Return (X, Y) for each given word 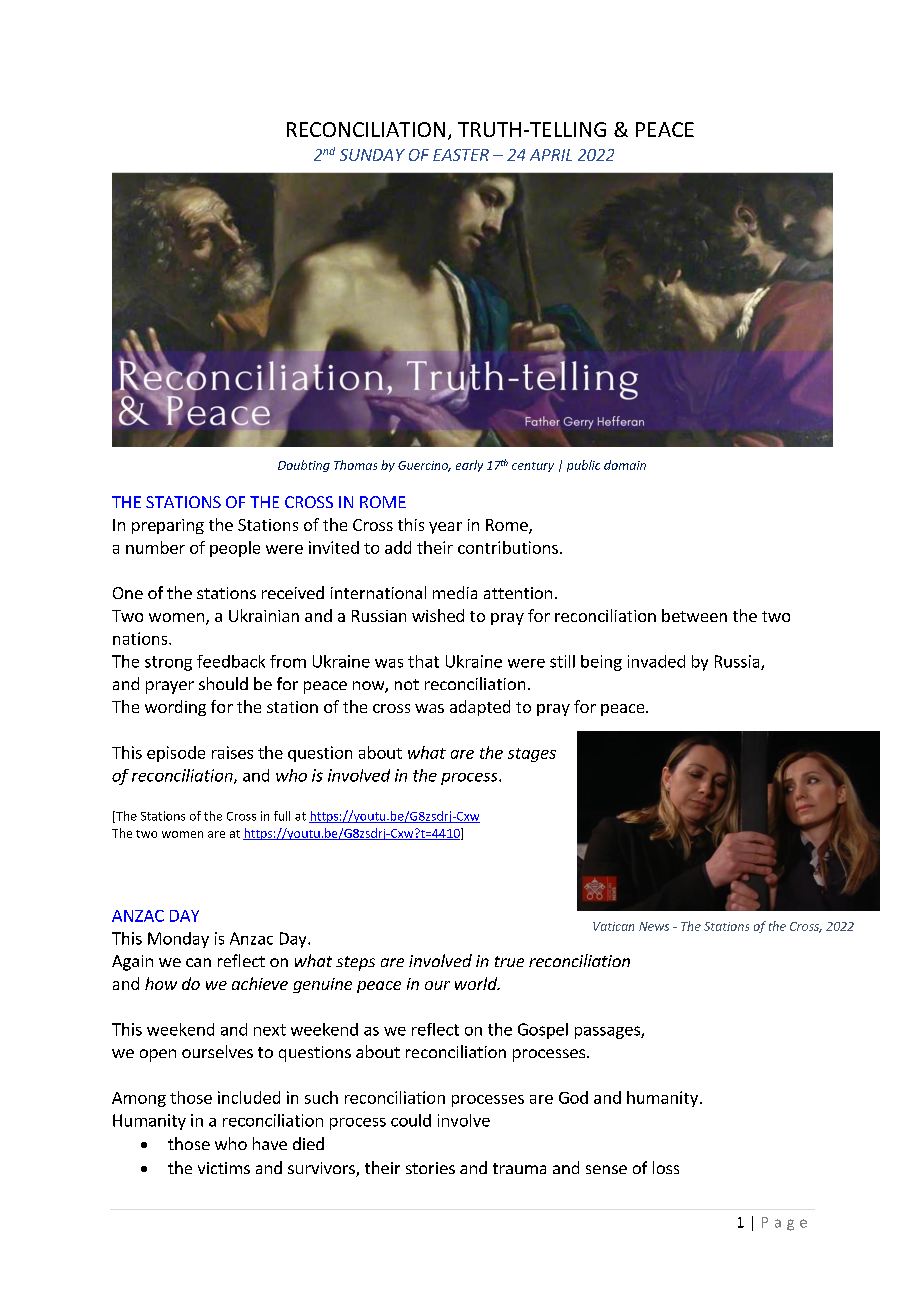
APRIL (551, 155)
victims (224, 1168)
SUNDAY (372, 155)
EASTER (461, 155)
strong (168, 663)
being (601, 663)
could (411, 1120)
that (423, 661)
